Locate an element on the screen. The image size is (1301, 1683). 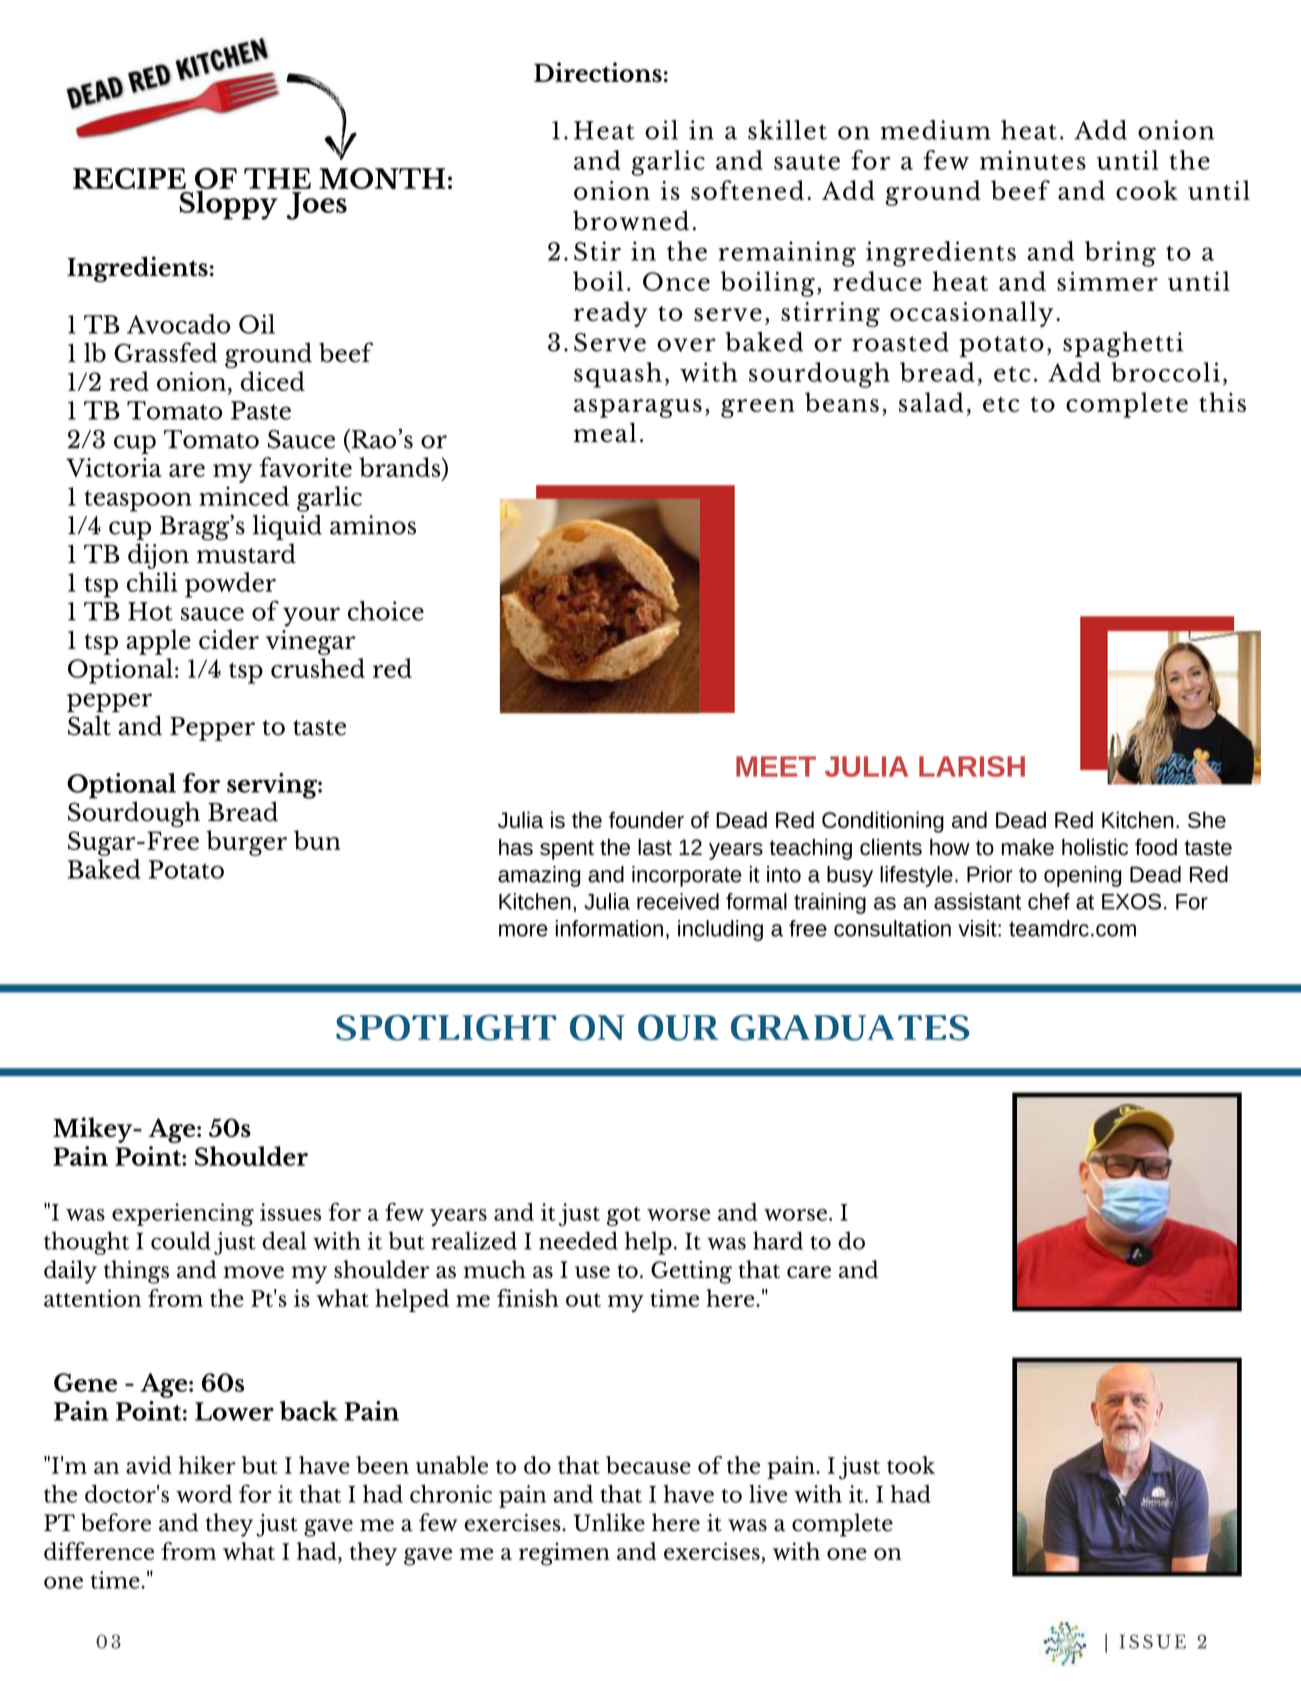
Directions is located at coordinates (598, 72).
